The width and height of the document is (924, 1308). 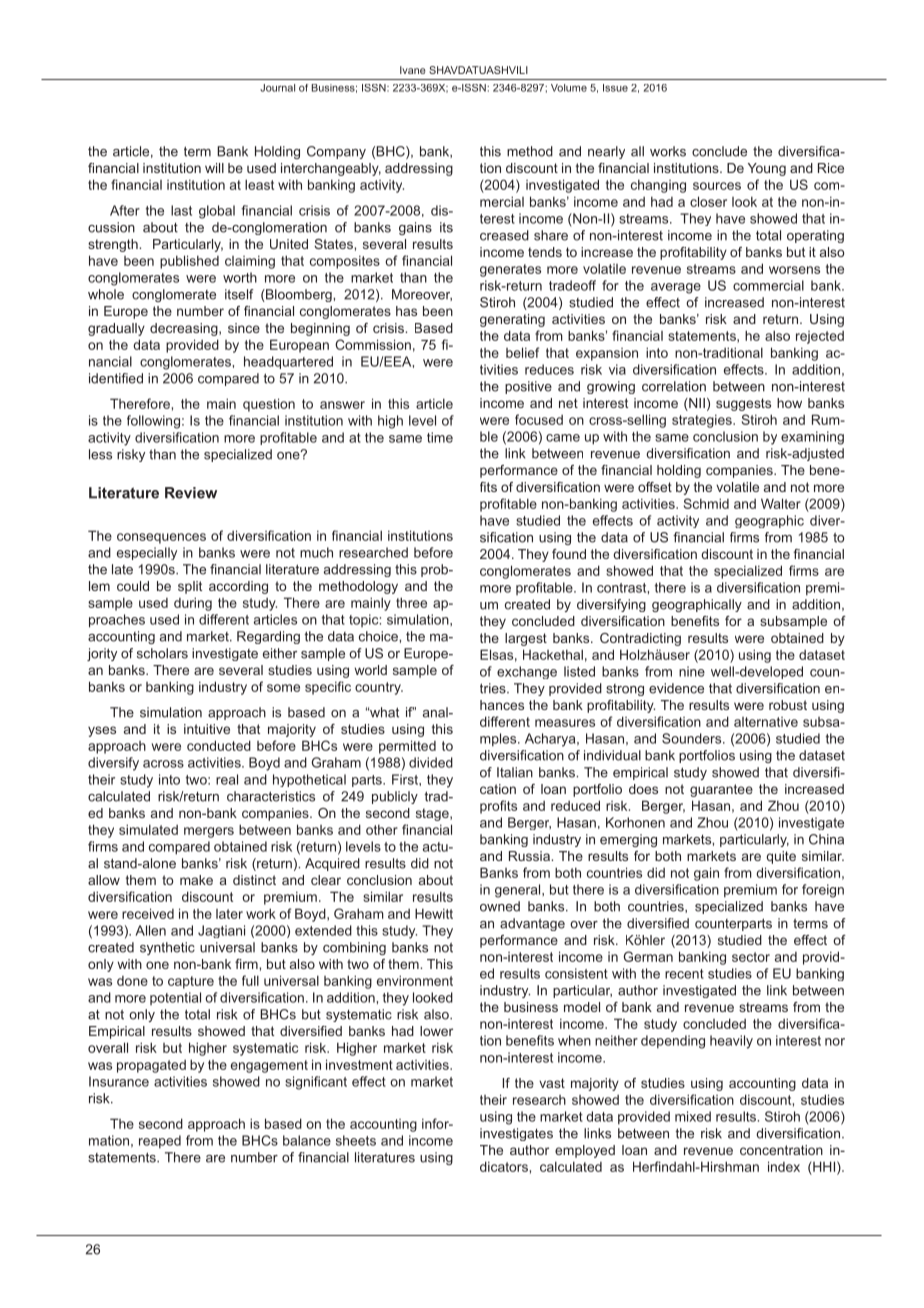 I want to click on quite, so click(x=781, y=857).
